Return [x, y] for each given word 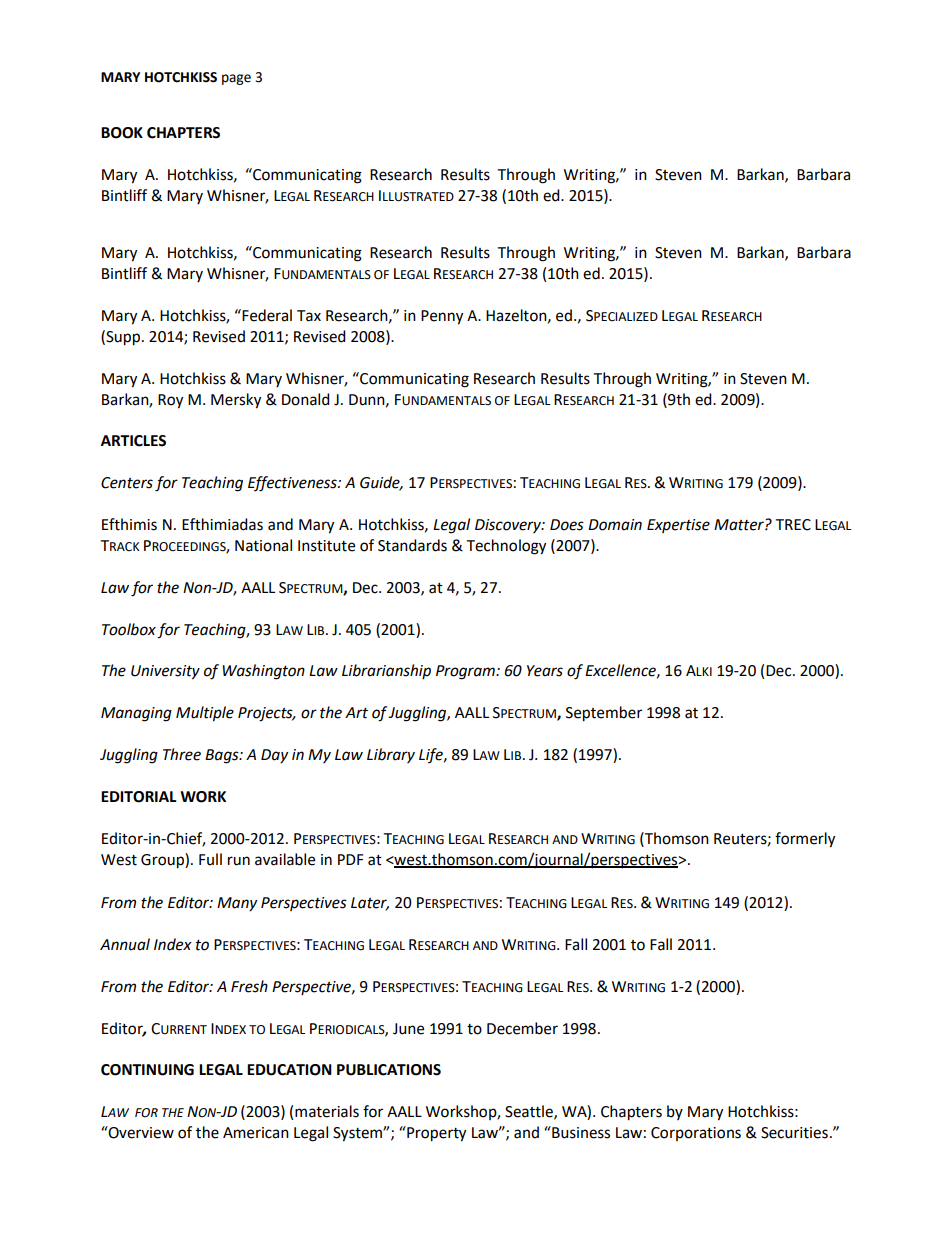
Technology [506, 547]
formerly [805, 840]
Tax [309, 316]
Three [182, 754]
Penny [442, 317]
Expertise [678, 526]
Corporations [696, 1134]
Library [391, 755]
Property [435, 1134]
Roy [170, 401]
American [256, 1133]
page [236, 79]
